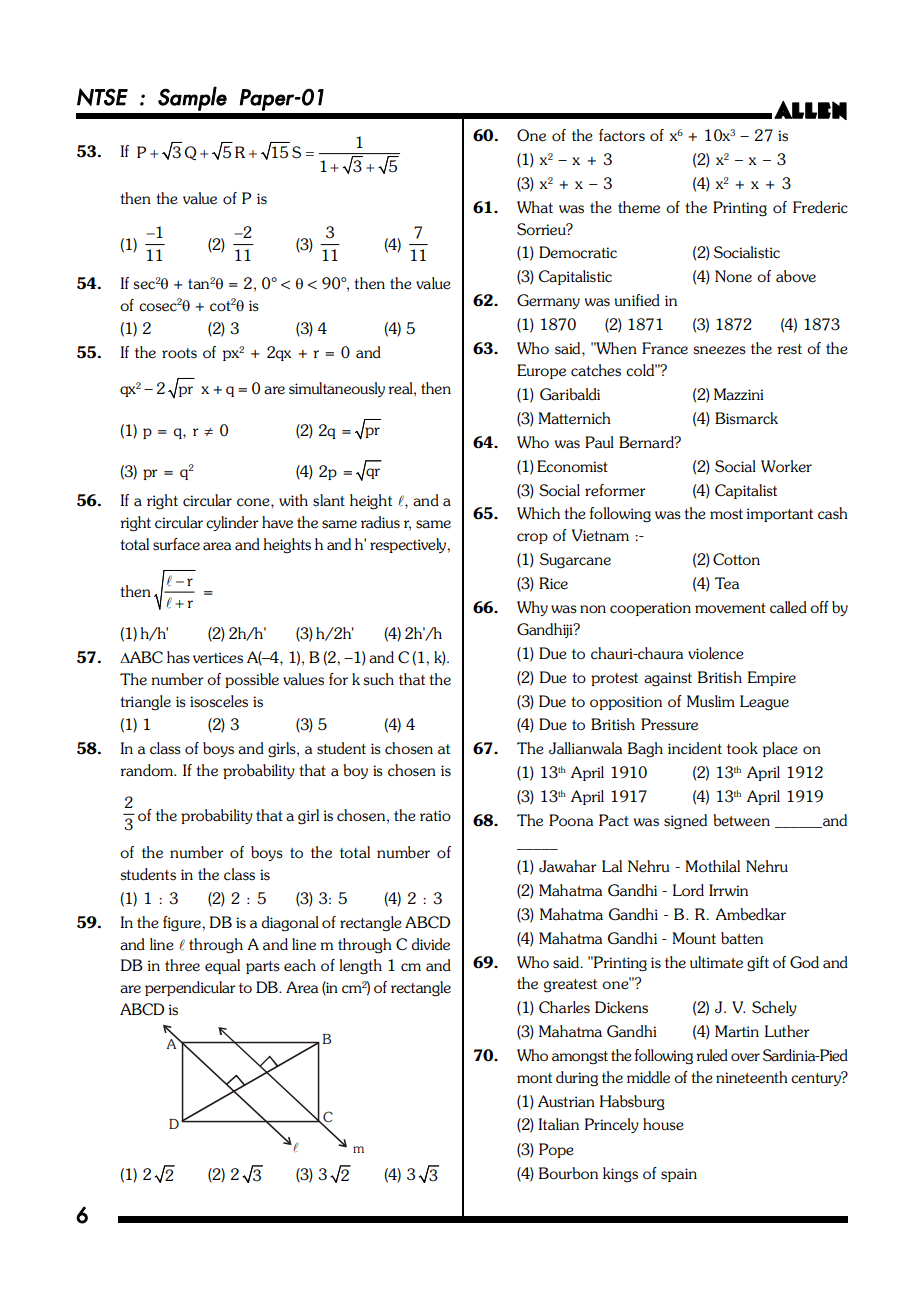 This page has width=924, height=1308. What do you see at coordinates (532, 608) in the page?
I see `Why` at bounding box center [532, 608].
